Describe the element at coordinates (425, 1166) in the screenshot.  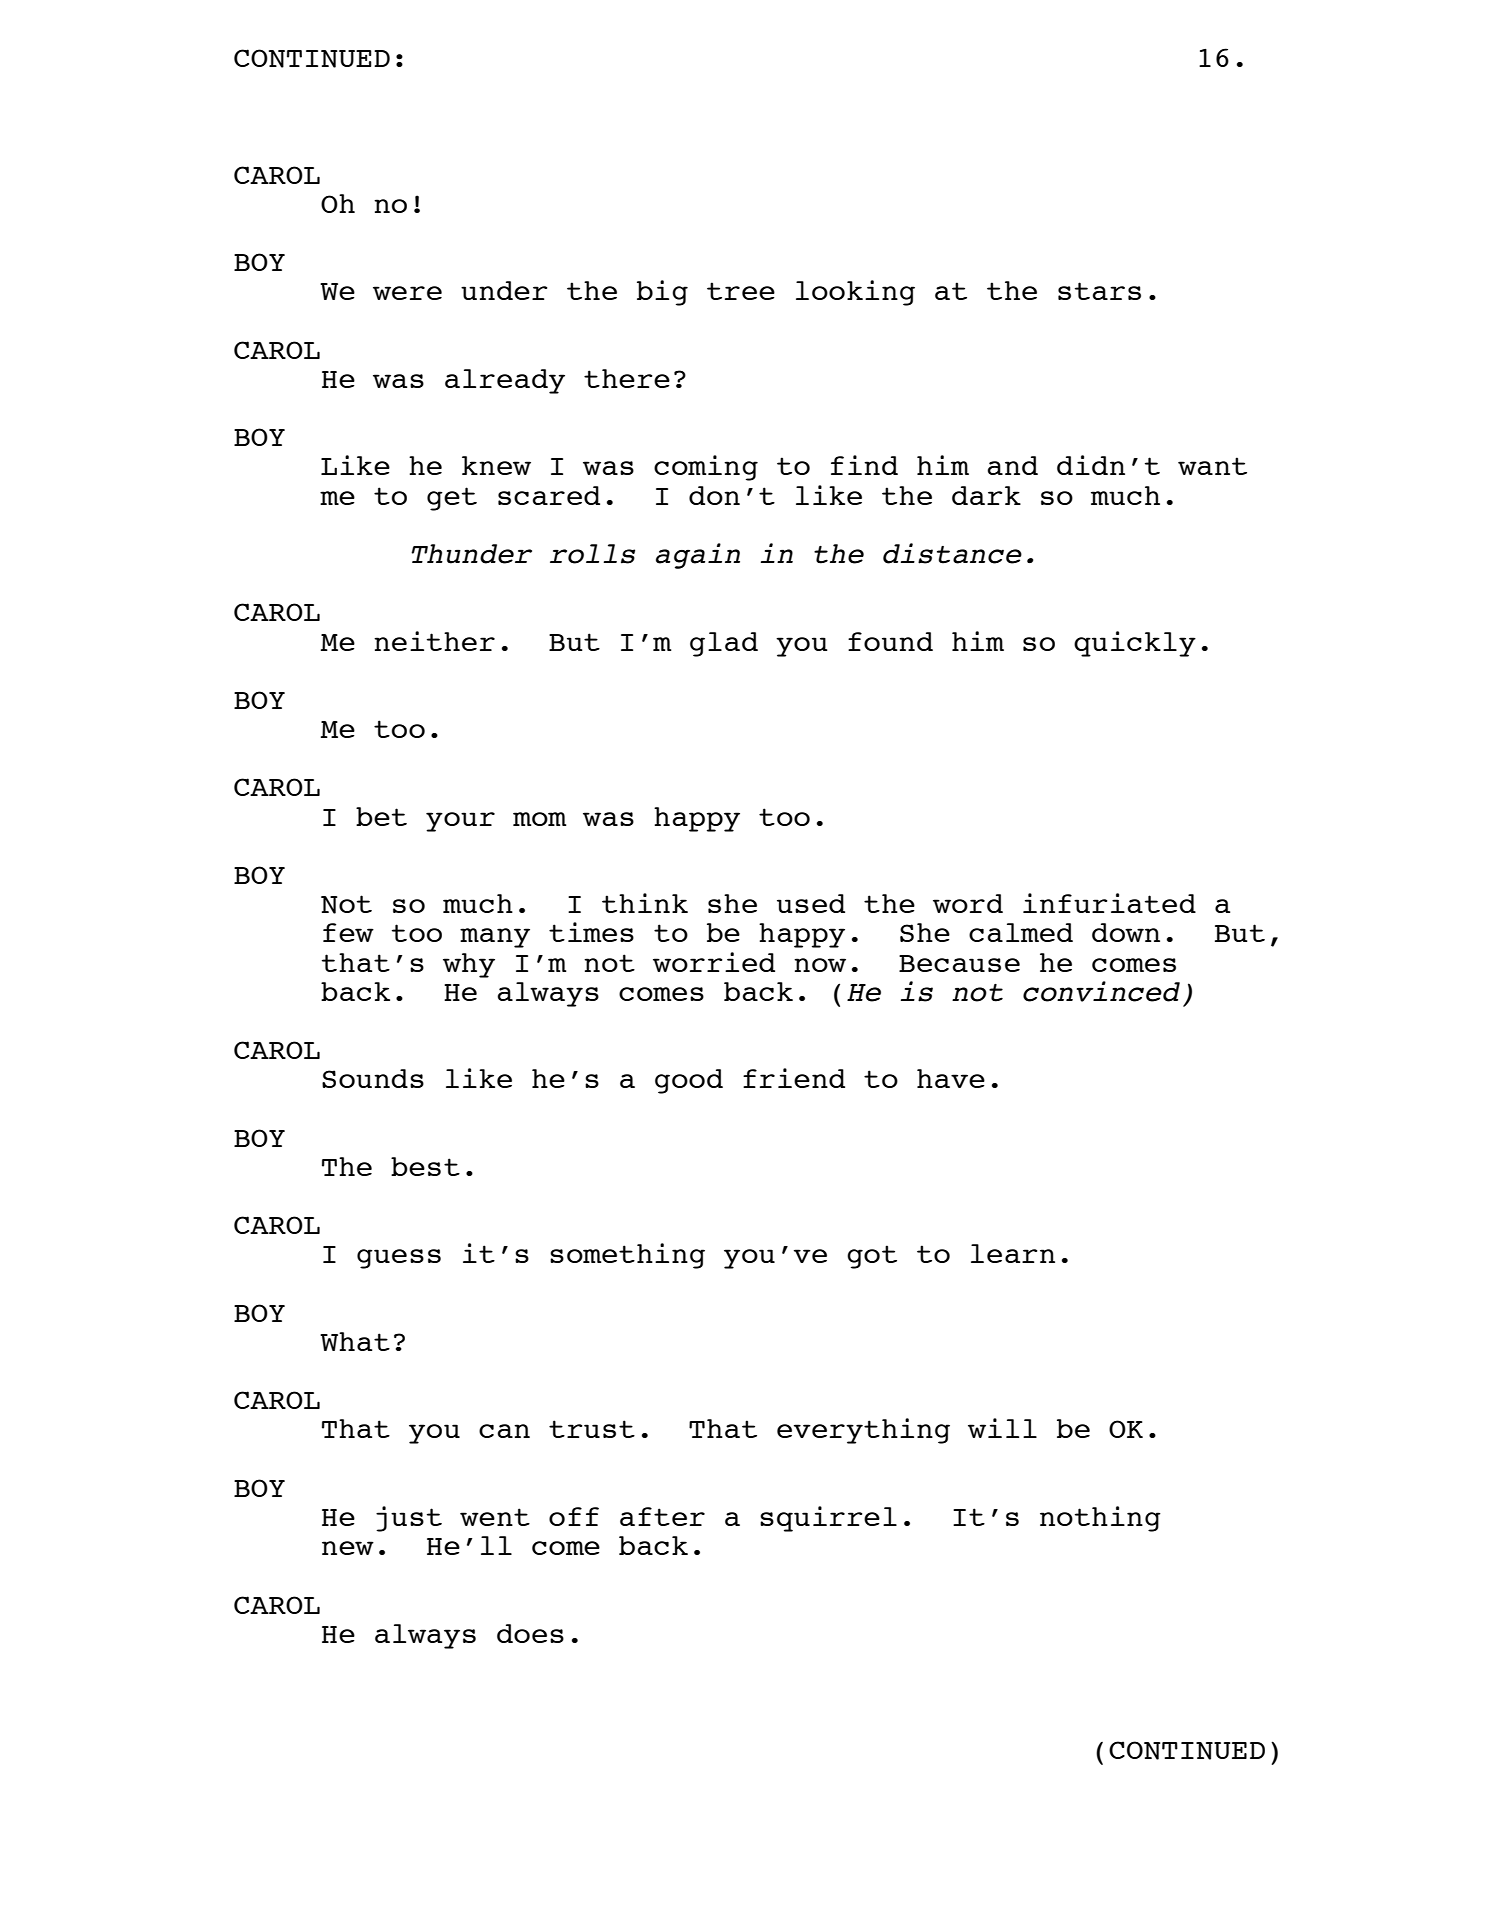
I see `best` at that location.
